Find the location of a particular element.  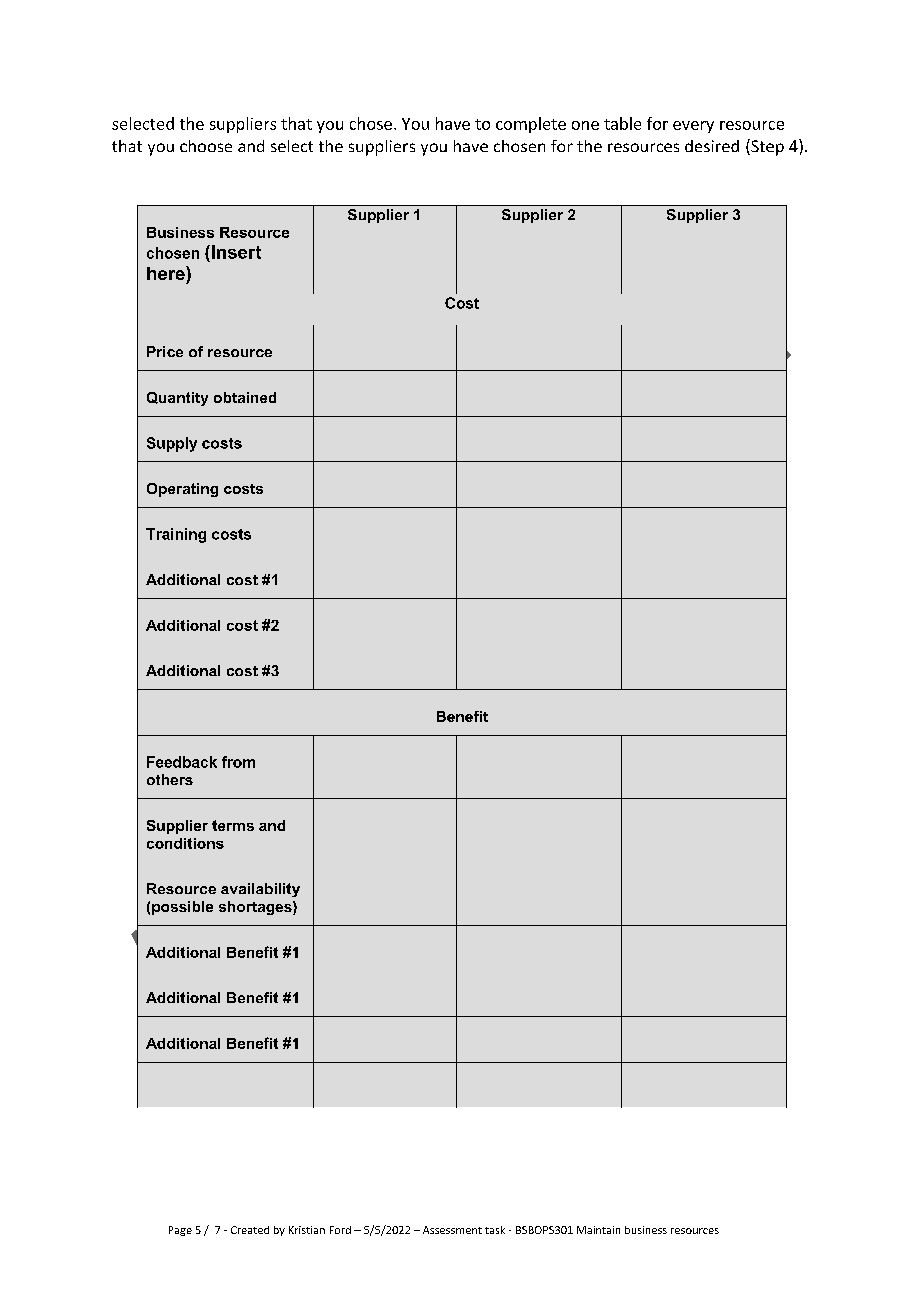

Quantity is located at coordinates (177, 399).
